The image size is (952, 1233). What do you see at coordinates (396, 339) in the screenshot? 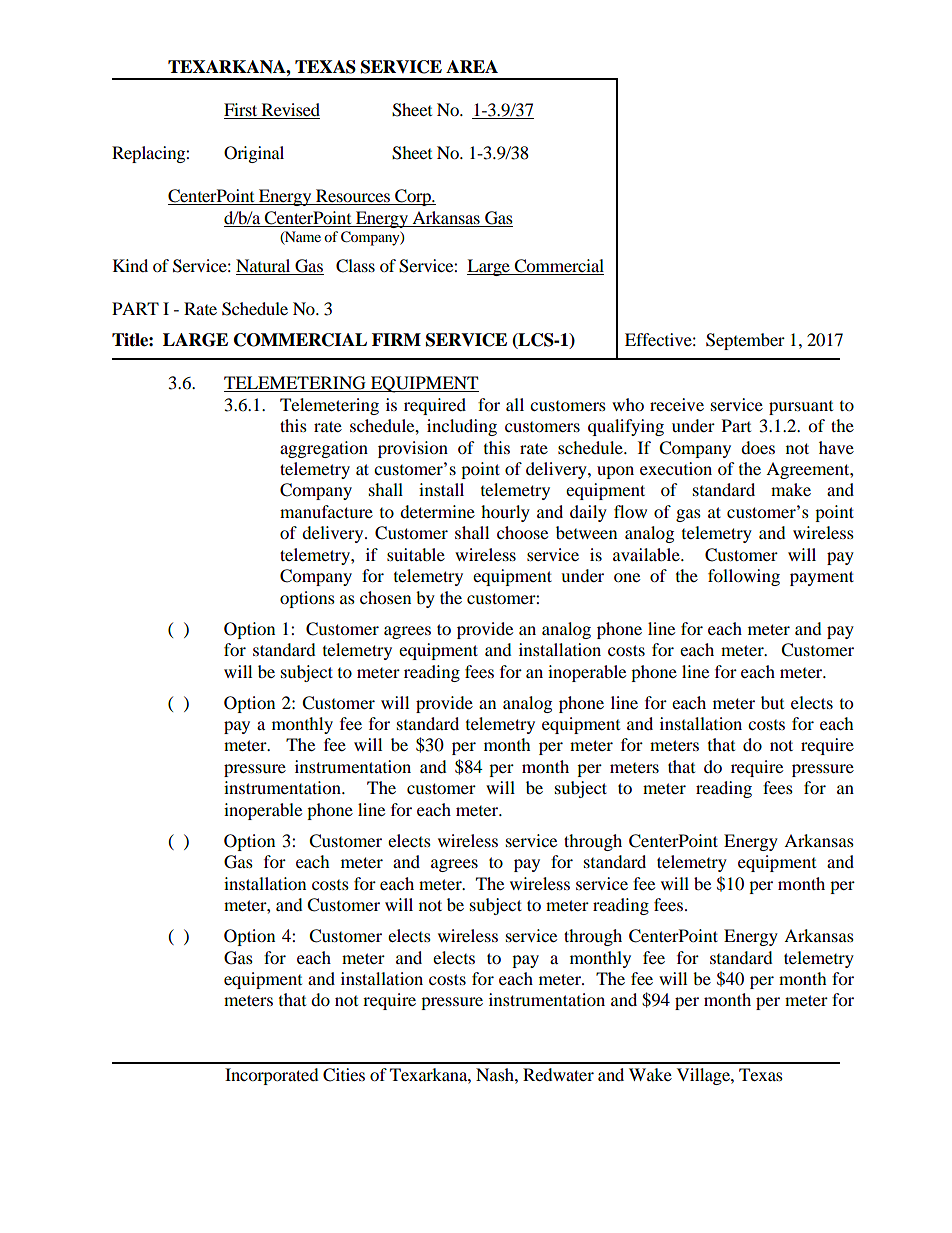
I see `FIRM` at bounding box center [396, 339].
